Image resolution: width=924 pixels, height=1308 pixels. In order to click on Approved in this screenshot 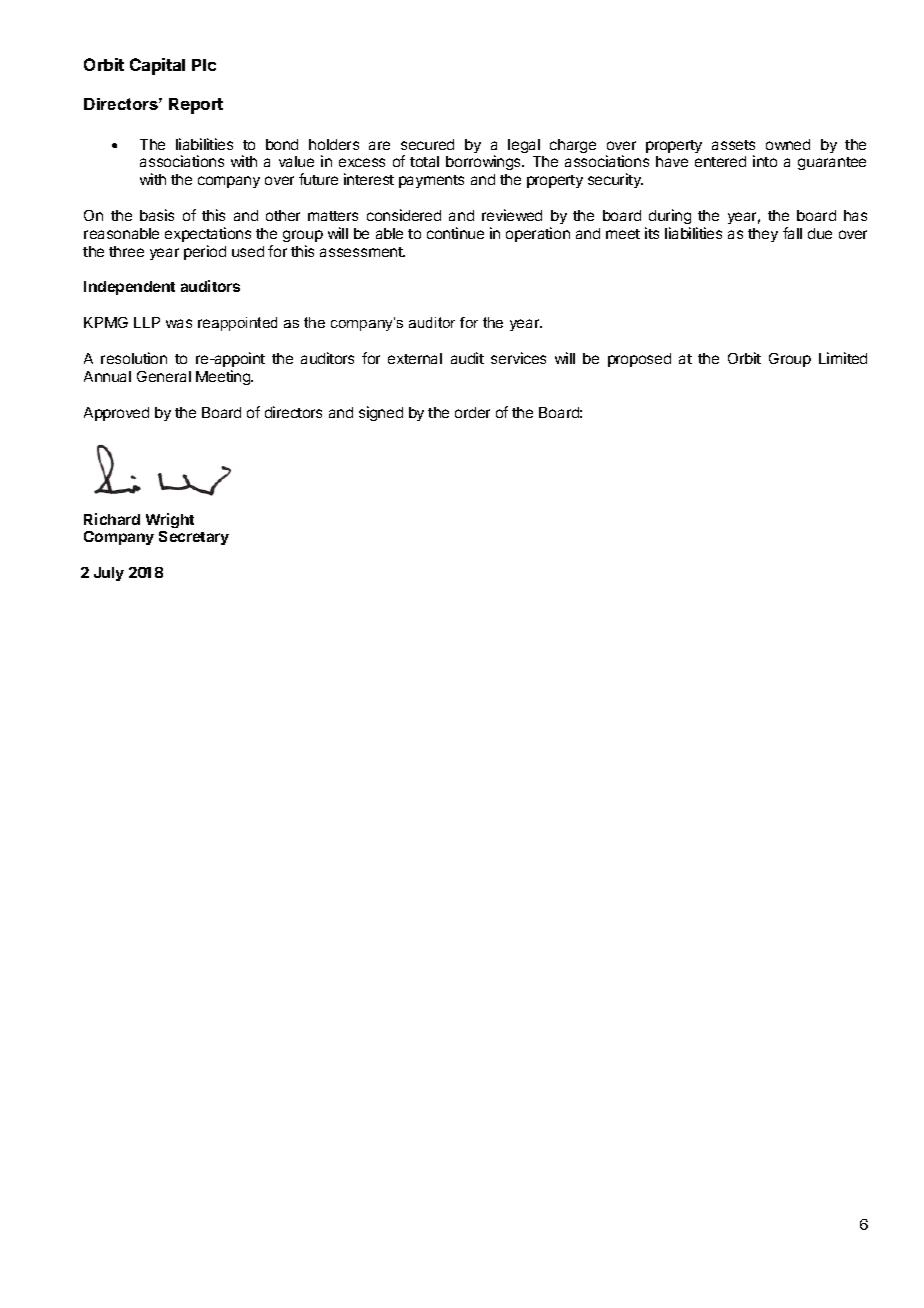, I will do `click(116, 414)`.
